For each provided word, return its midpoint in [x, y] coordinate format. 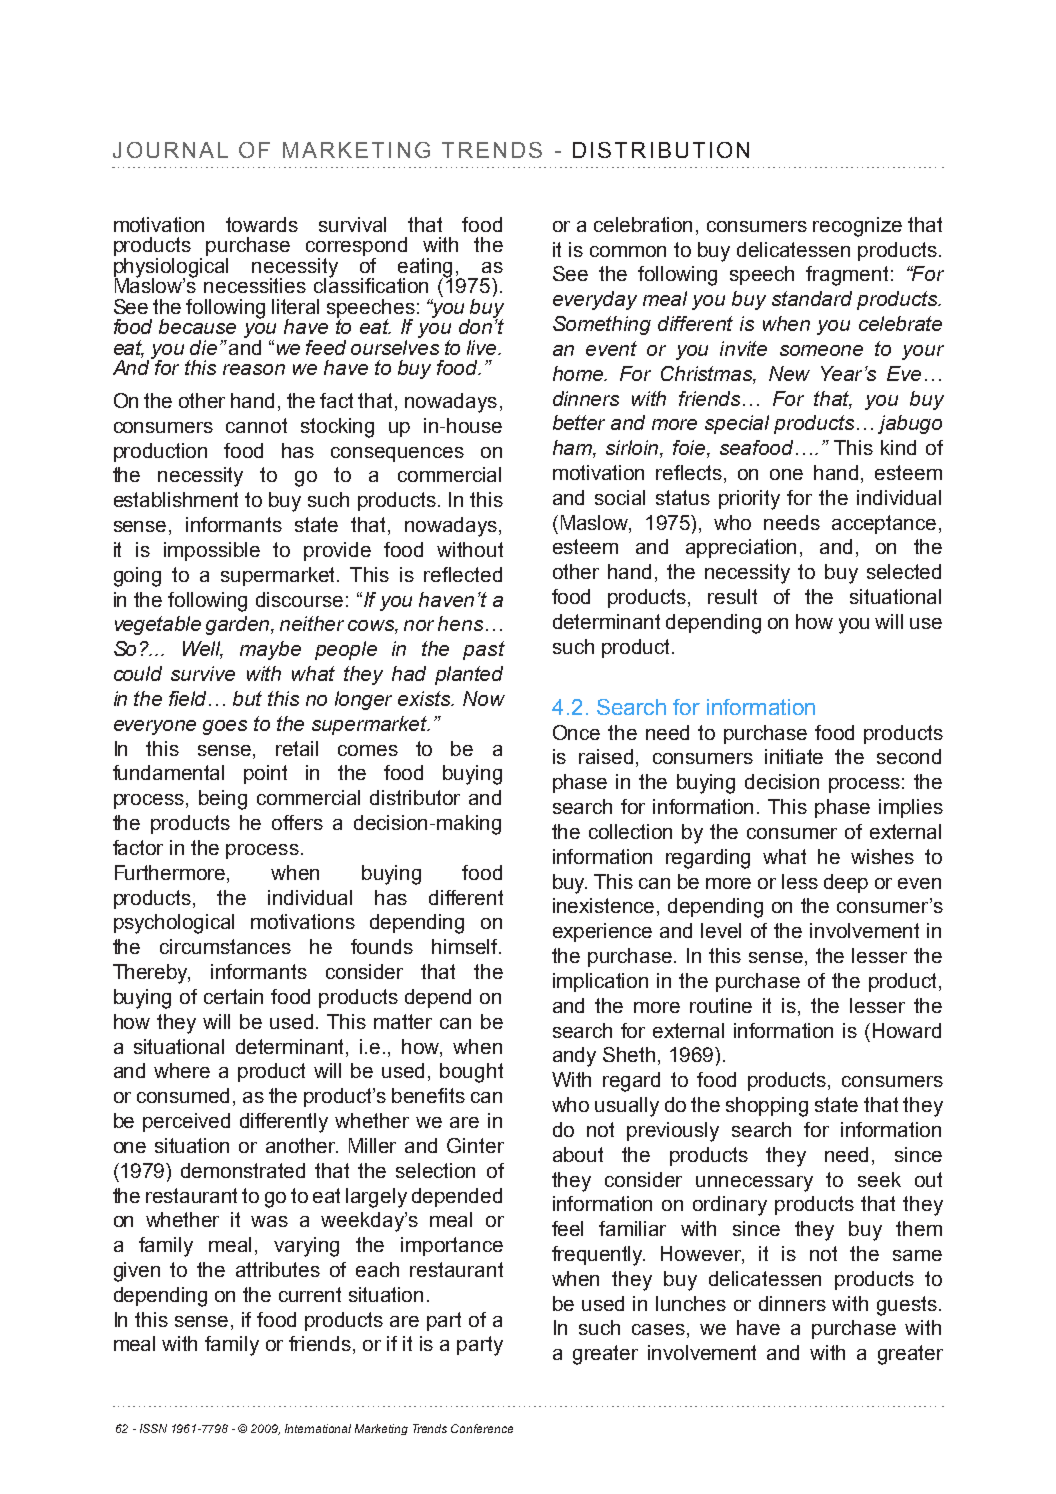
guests [907, 1306]
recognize [857, 227]
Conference [482, 1428]
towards [262, 224]
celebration [643, 224]
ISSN [153, 1428]
